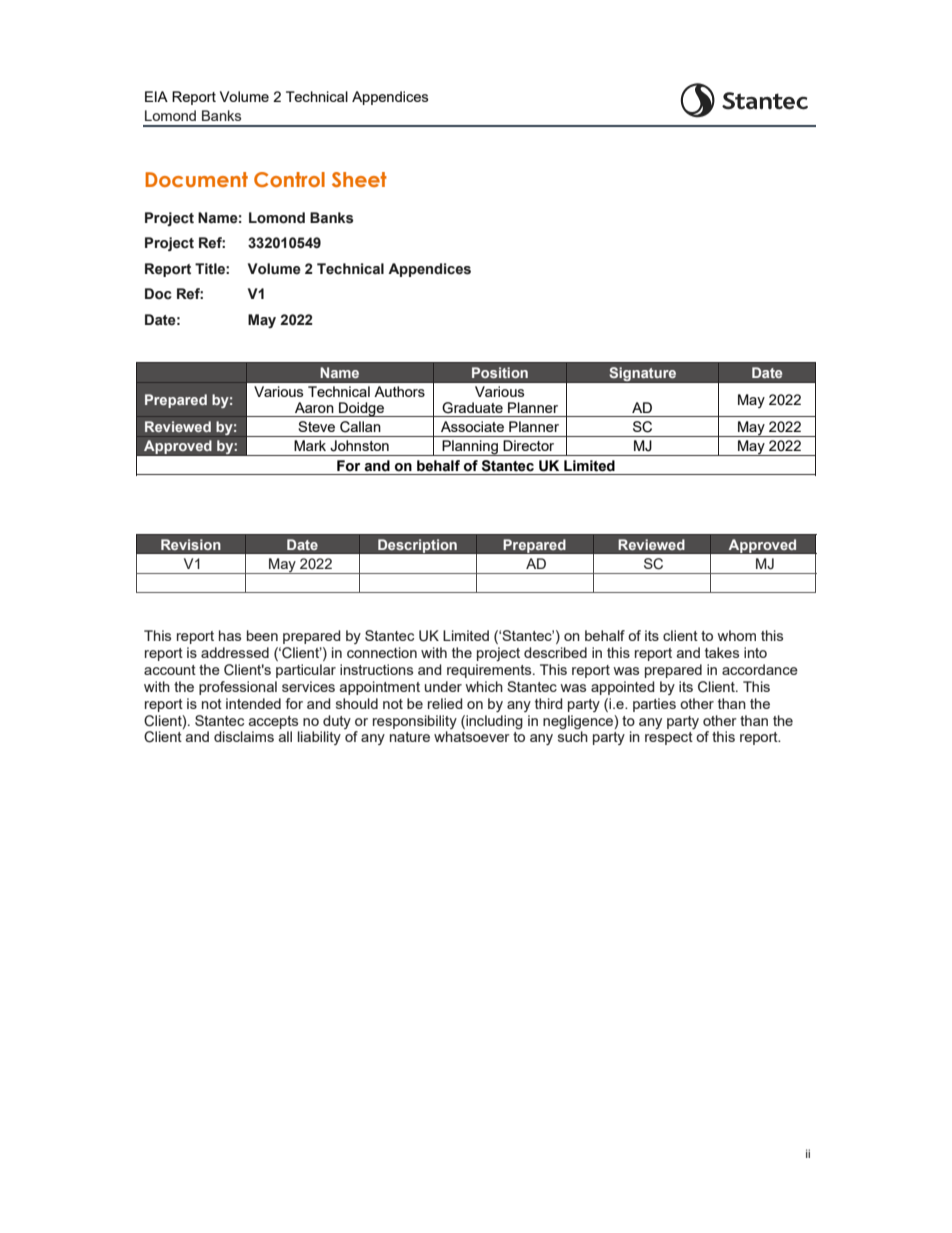 This screenshot has height=1233, width=952. Describe the element at coordinates (470, 448) in the screenshot. I see `Planning` at that location.
